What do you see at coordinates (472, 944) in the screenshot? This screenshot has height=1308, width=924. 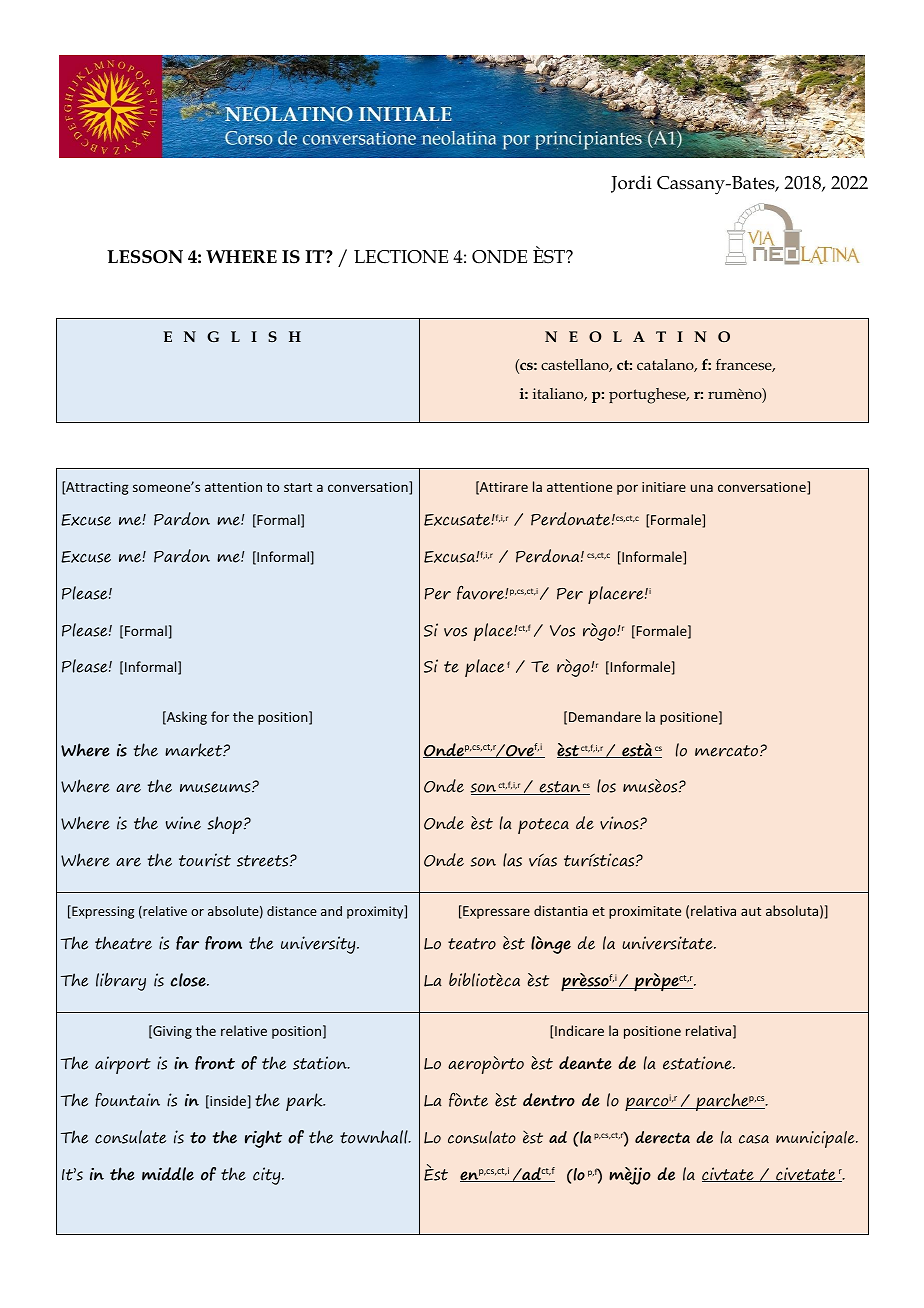 I see `teatro` at bounding box center [472, 944].
